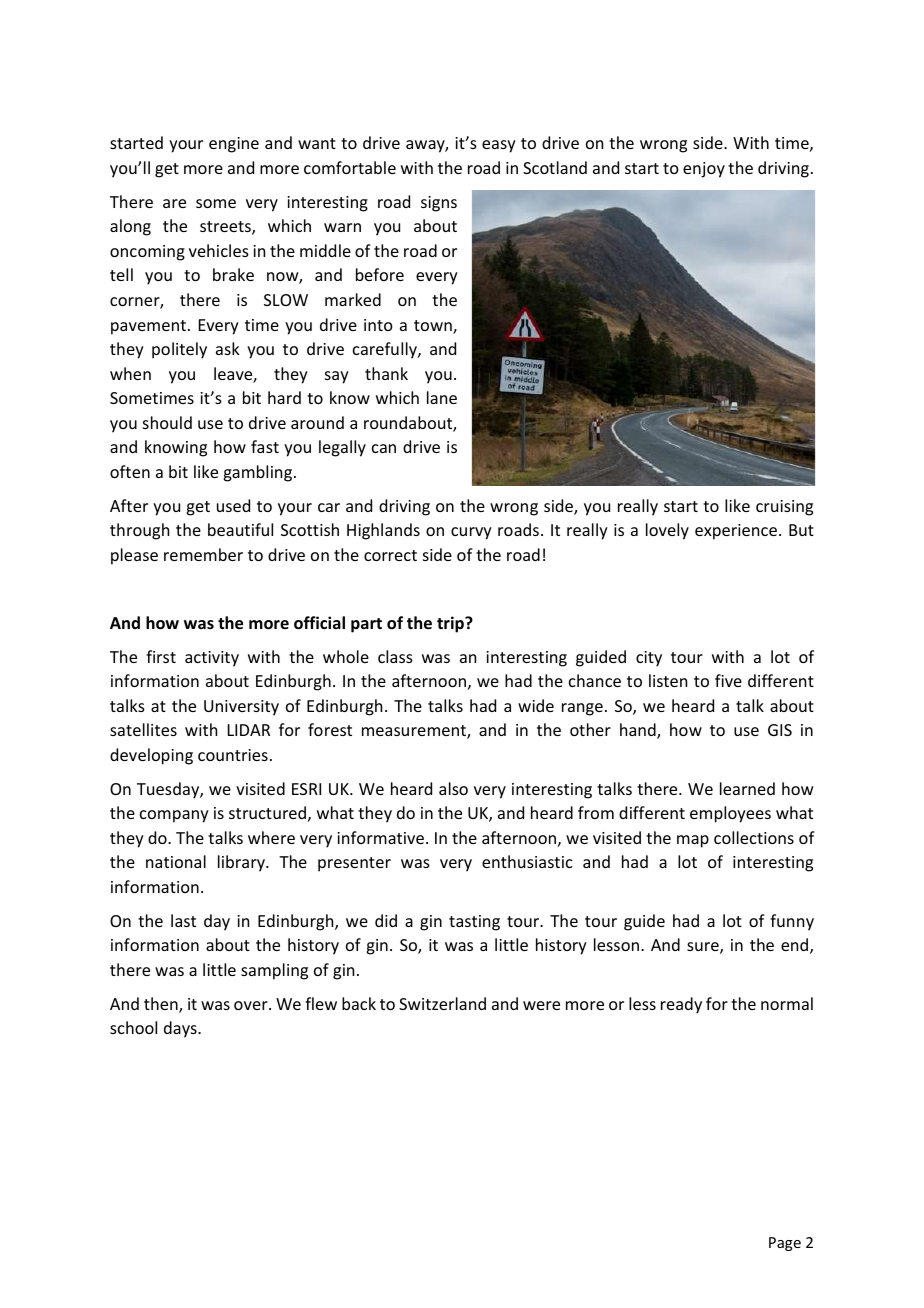  I want to click on map, so click(693, 841).
